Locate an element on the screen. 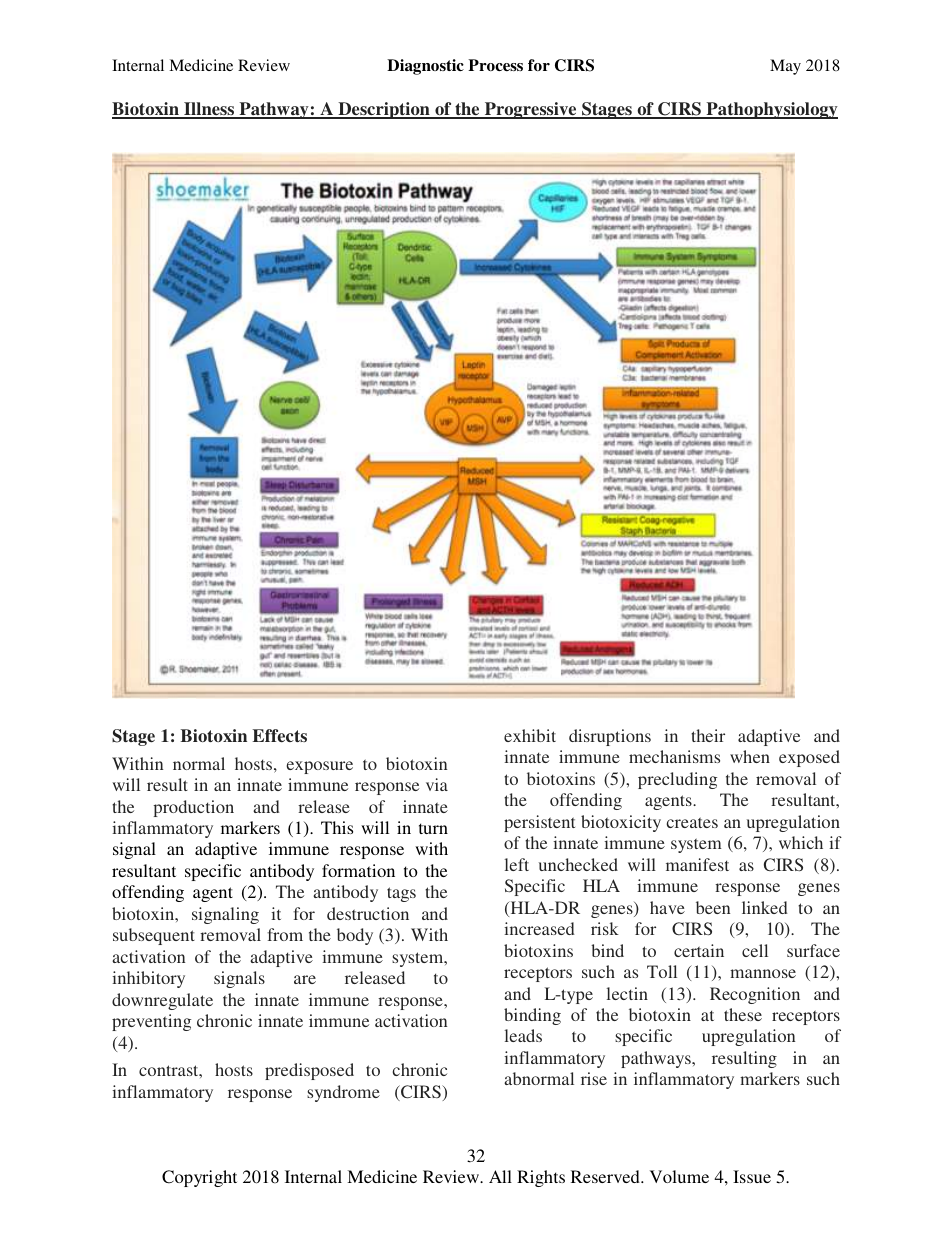  their is located at coordinates (708, 735).
